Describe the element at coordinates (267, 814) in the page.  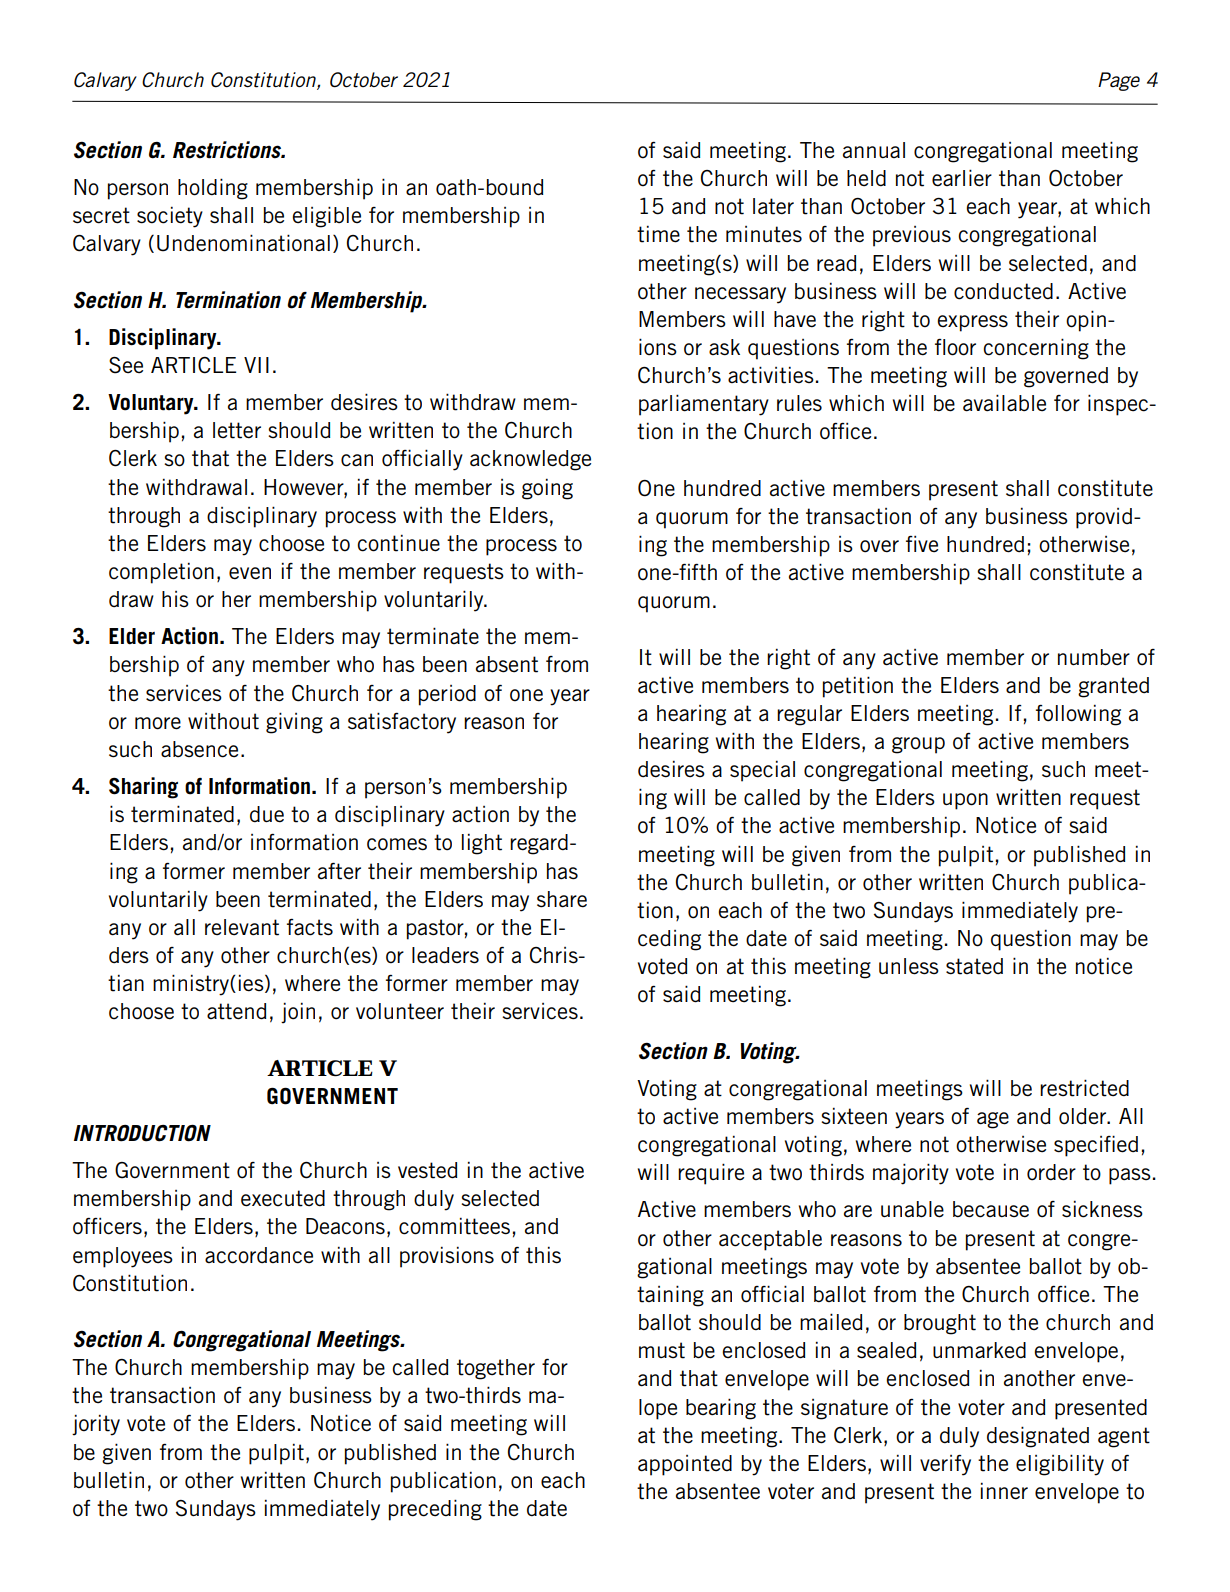
I see `due` at that location.
